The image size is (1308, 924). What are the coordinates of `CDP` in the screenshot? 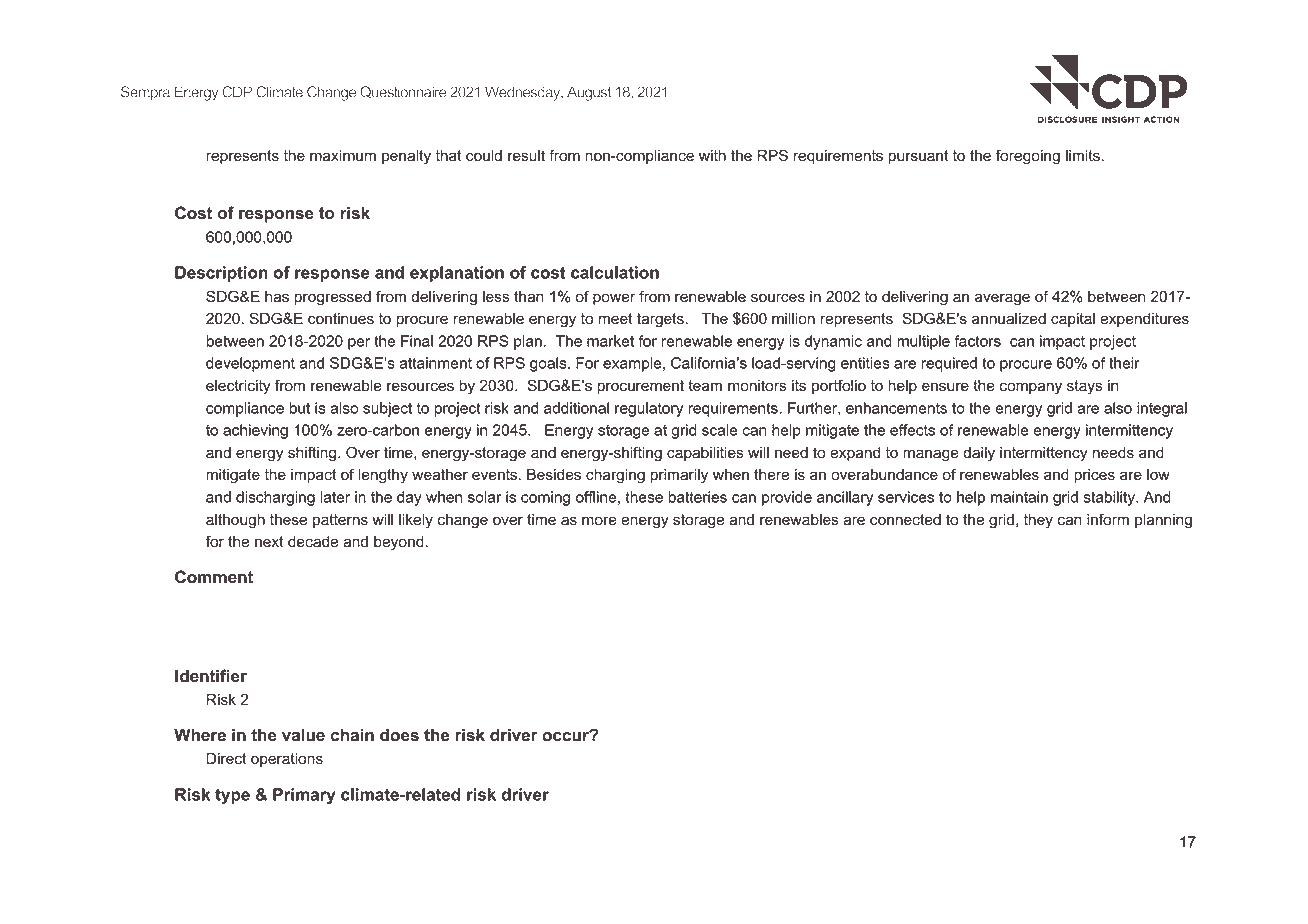 It's located at (237, 92).
